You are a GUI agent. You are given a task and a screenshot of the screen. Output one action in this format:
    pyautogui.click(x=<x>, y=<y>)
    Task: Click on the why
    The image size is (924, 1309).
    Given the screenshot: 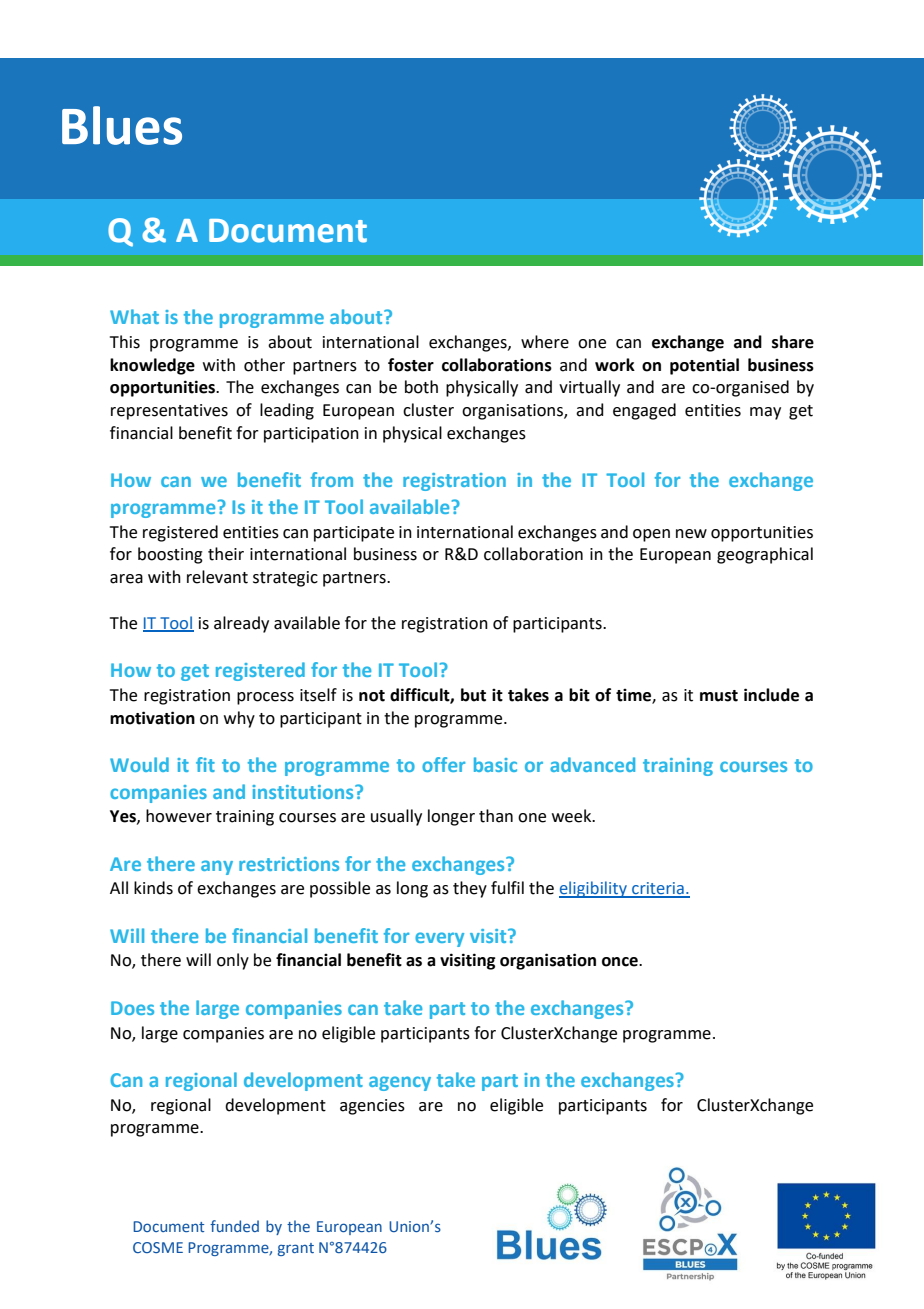 What is the action you would take?
    pyautogui.click(x=239, y=719)
